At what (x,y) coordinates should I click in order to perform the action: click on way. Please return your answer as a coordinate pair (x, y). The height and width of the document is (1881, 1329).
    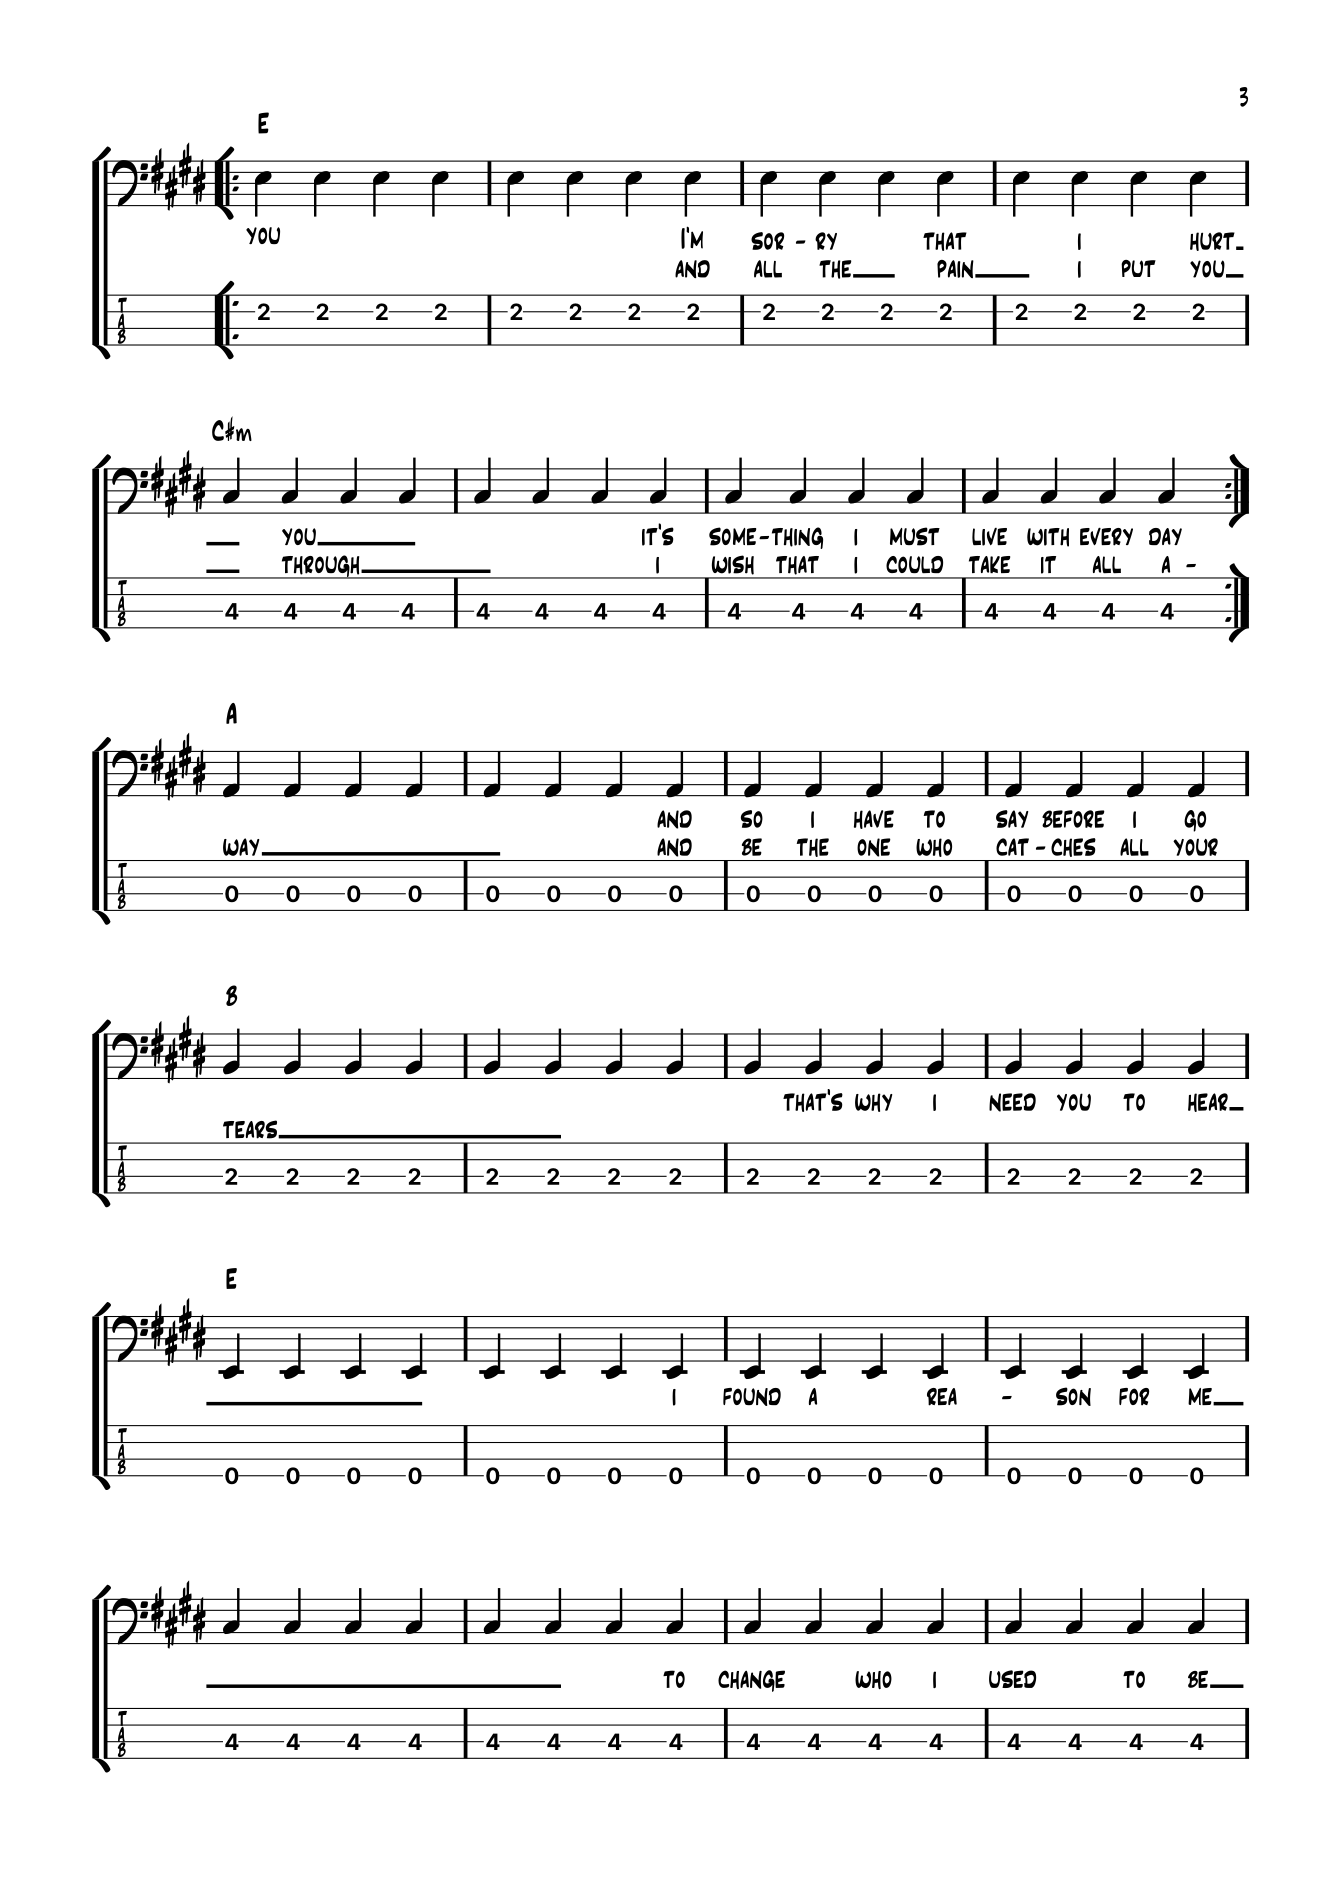
    Looking at the image, I should click on (241, 847).
